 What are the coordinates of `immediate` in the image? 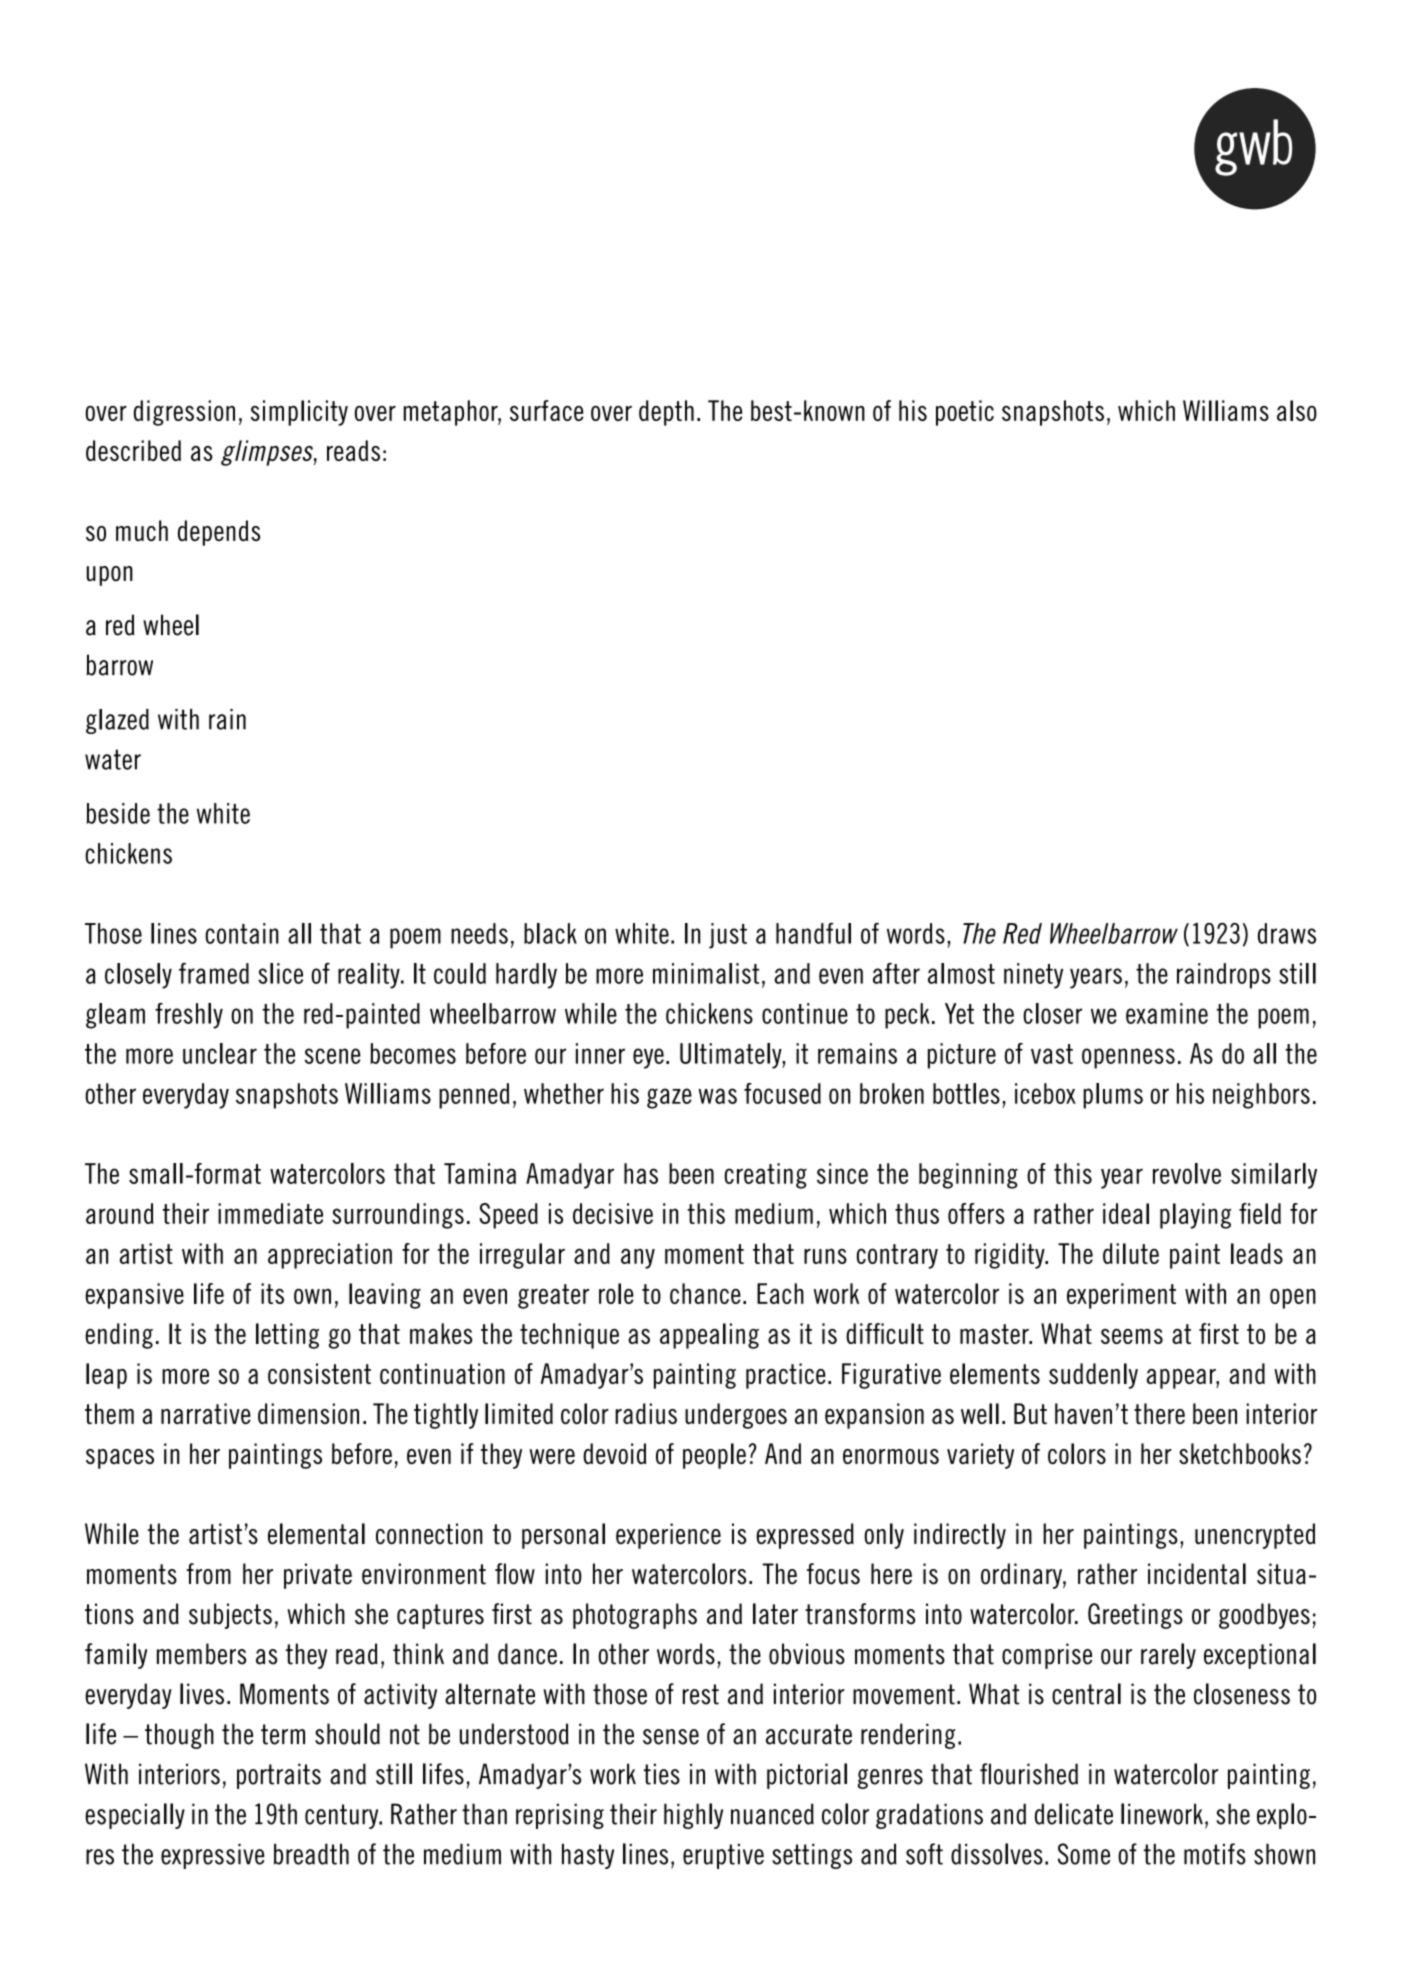 It's located at (270, 1213).
